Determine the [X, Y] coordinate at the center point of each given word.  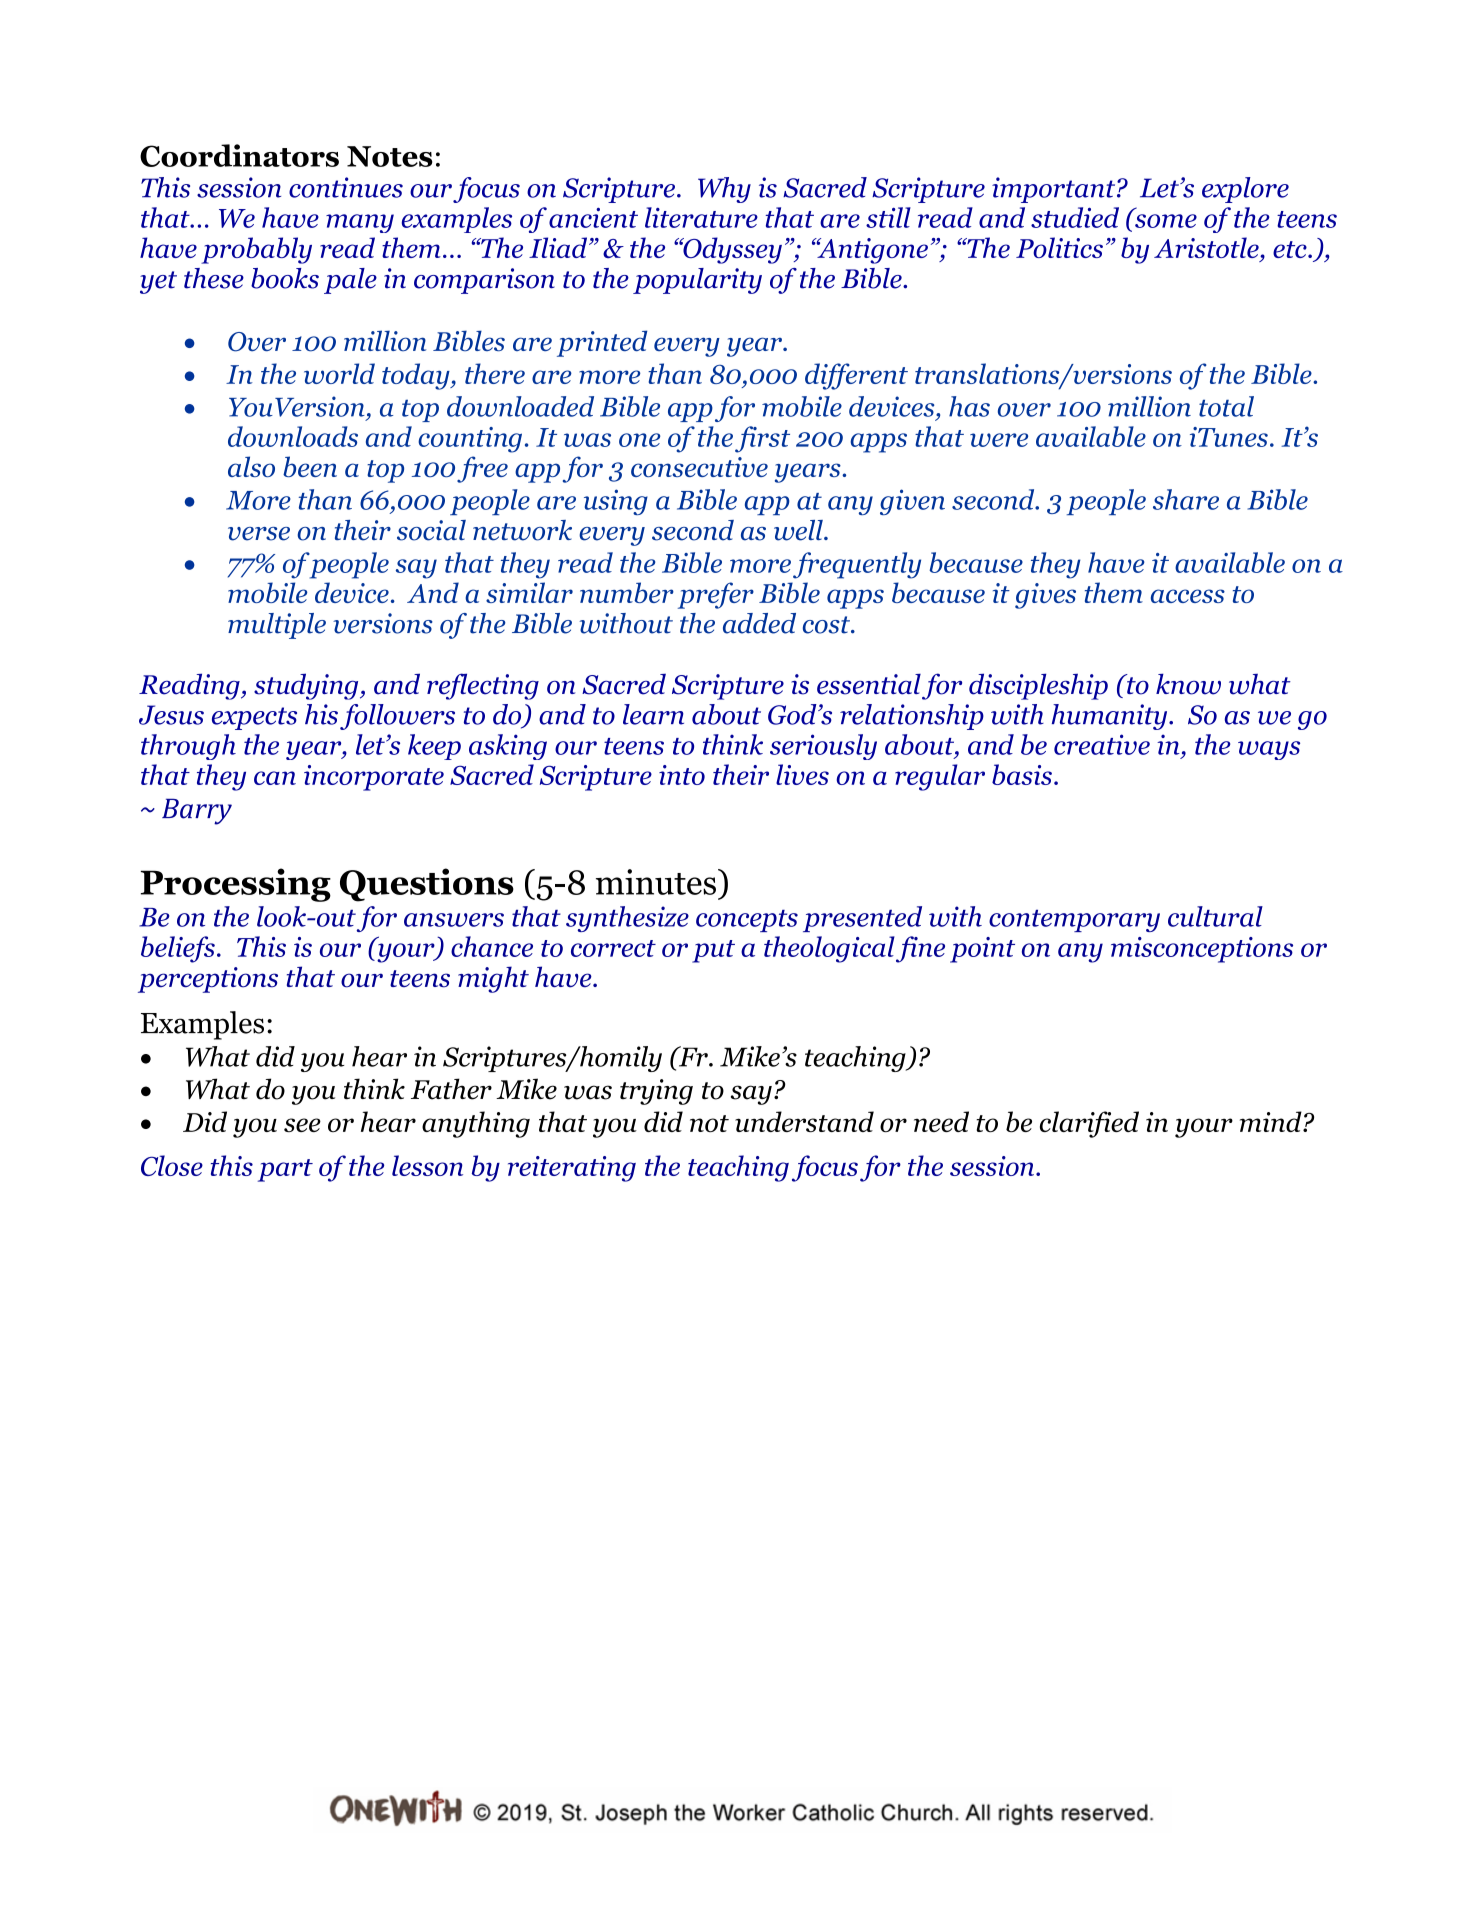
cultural [1215, 916]
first [762, 439]
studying [307, 686]
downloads [293, 436]
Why [724, 190]
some [1166, 221]
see [302, 1125]
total [1226, 406]
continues [346, 187]
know [1188, 684]
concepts [747, 921]
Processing [236, 885]
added [759, 623]
